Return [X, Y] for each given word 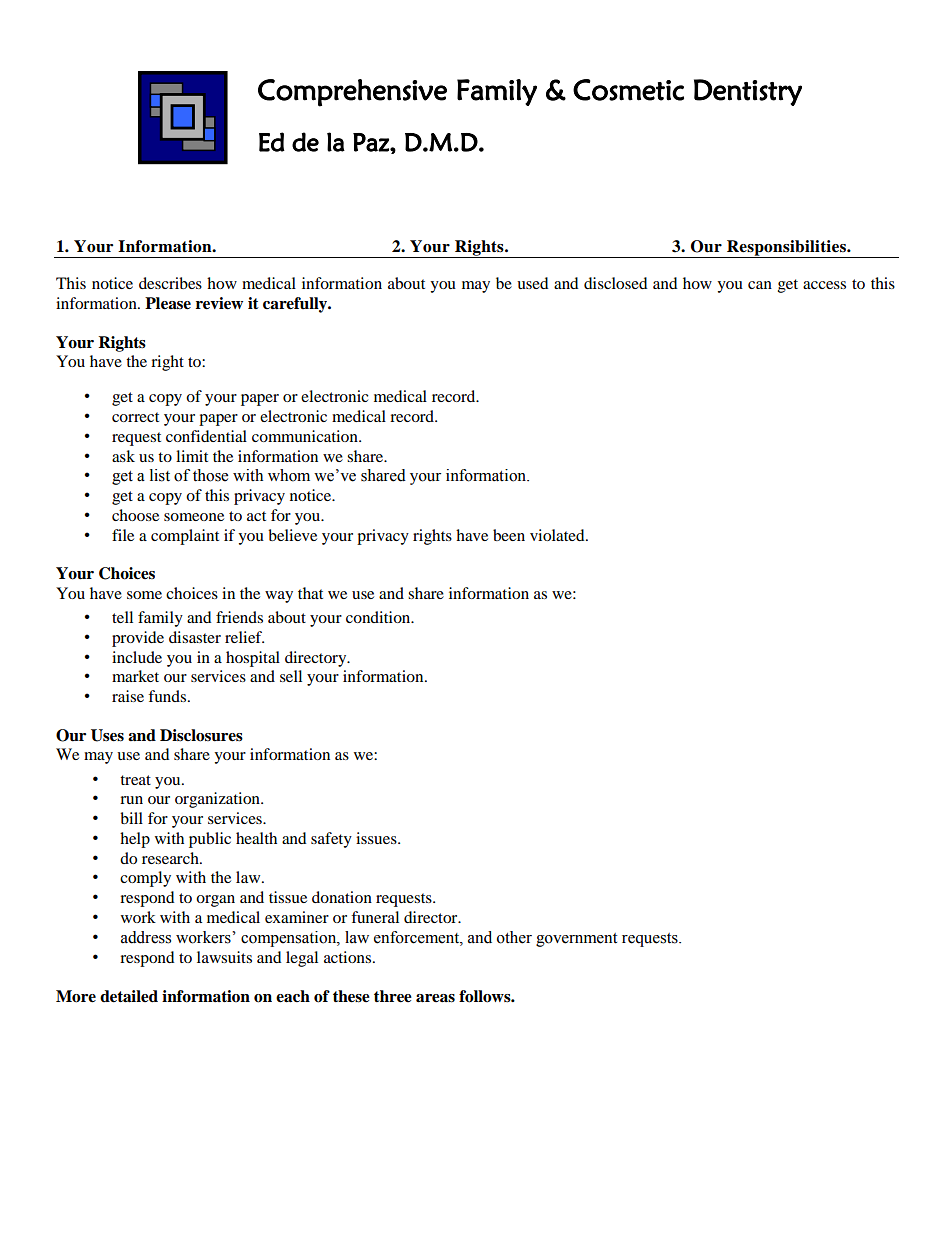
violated [558, 535]
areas [435, 998]
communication [306, 436]
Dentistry [748, 92]
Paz [372, 142]
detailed [129, 996]
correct [135, 417]
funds [168, 696]
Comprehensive [352, 93]
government [576, 940]
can [760, 285]
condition [379, 617]
